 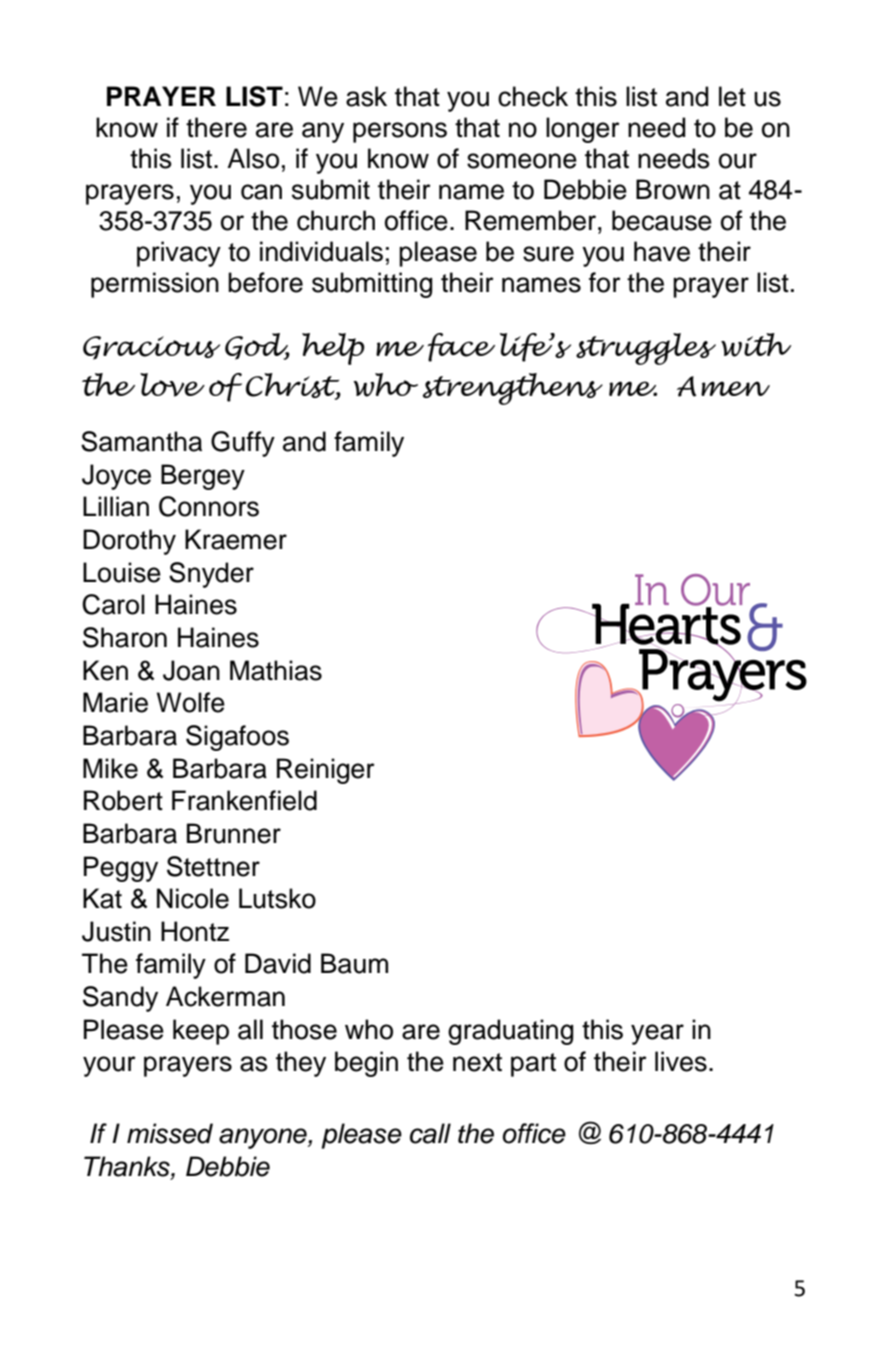 I want to click on Mathias, so click(x=276, y=670).
